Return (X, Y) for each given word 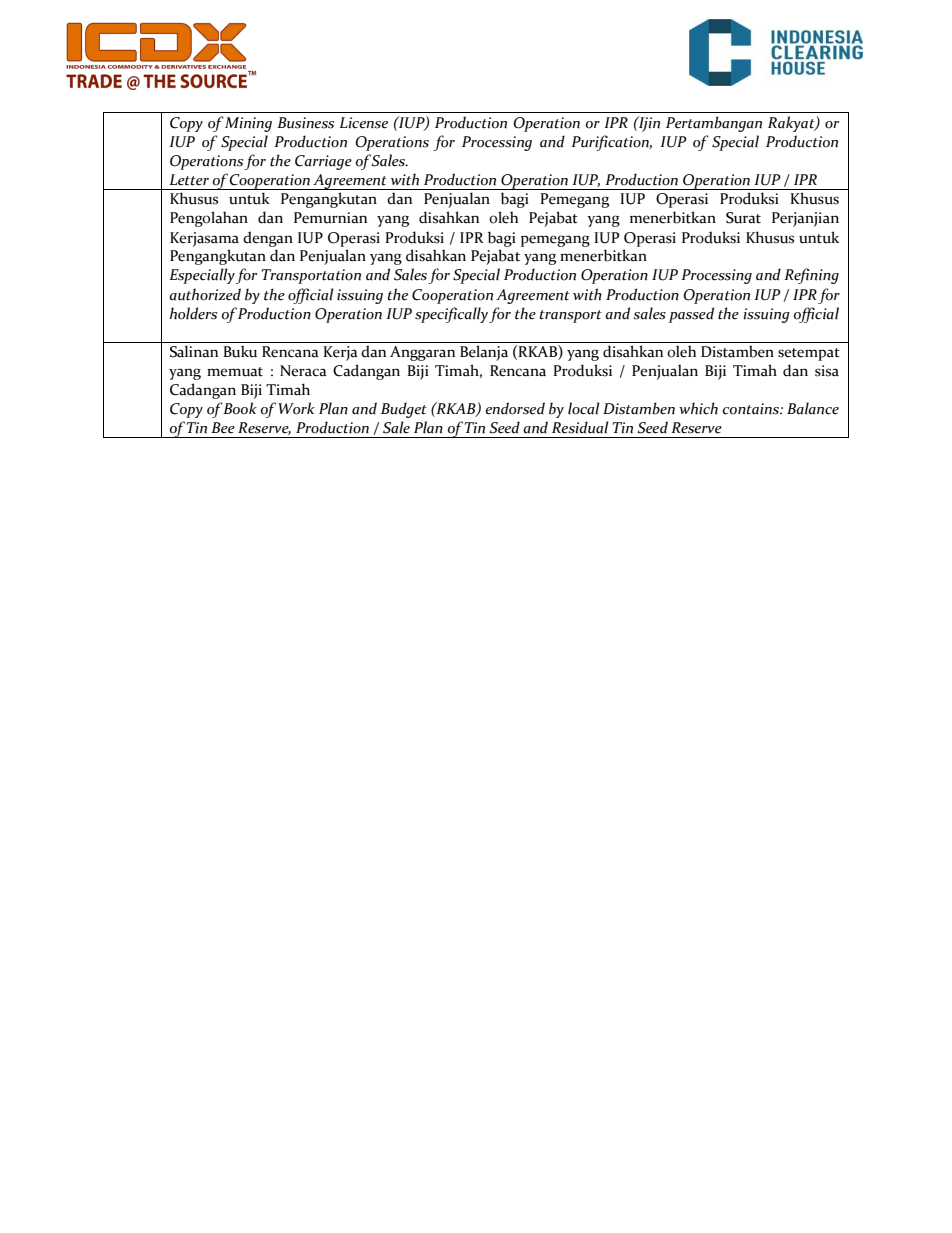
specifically (451, 315)
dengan (268, 239)
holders (193, 313)
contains (751, 409)
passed (691, 315)
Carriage (323, 162)
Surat (743, 218)
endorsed (515, 408)
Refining (811, 276)
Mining (248, 124)
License (363, 123)
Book (240, 408)
